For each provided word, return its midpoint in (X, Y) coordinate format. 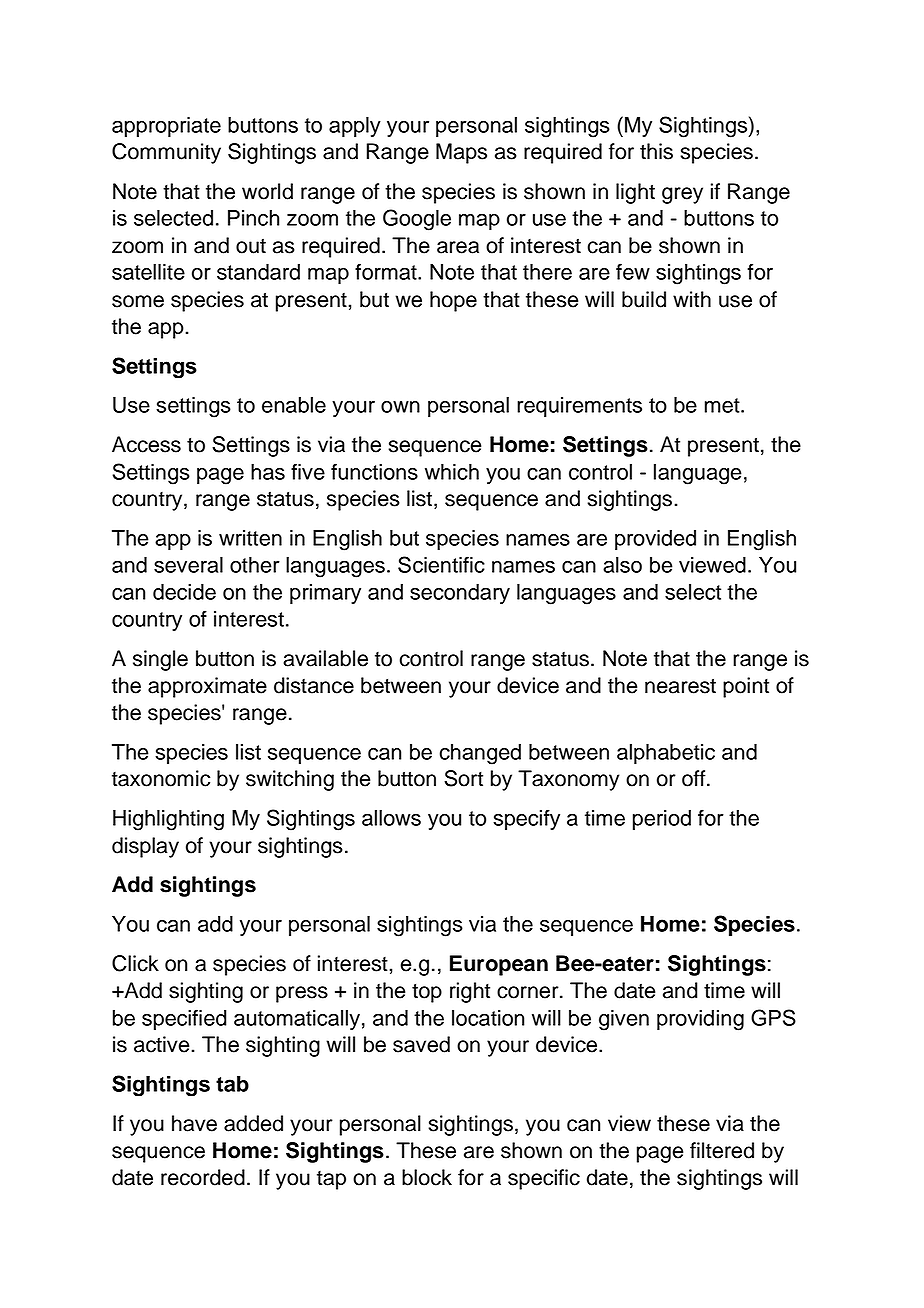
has (268, 472)
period (662, 820)
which (452, 472)
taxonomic (161, 778)
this (656, 151)
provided (655, 540)
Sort (463, 778)
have (194, 1123)
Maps (461, 153)
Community (166, 153)
